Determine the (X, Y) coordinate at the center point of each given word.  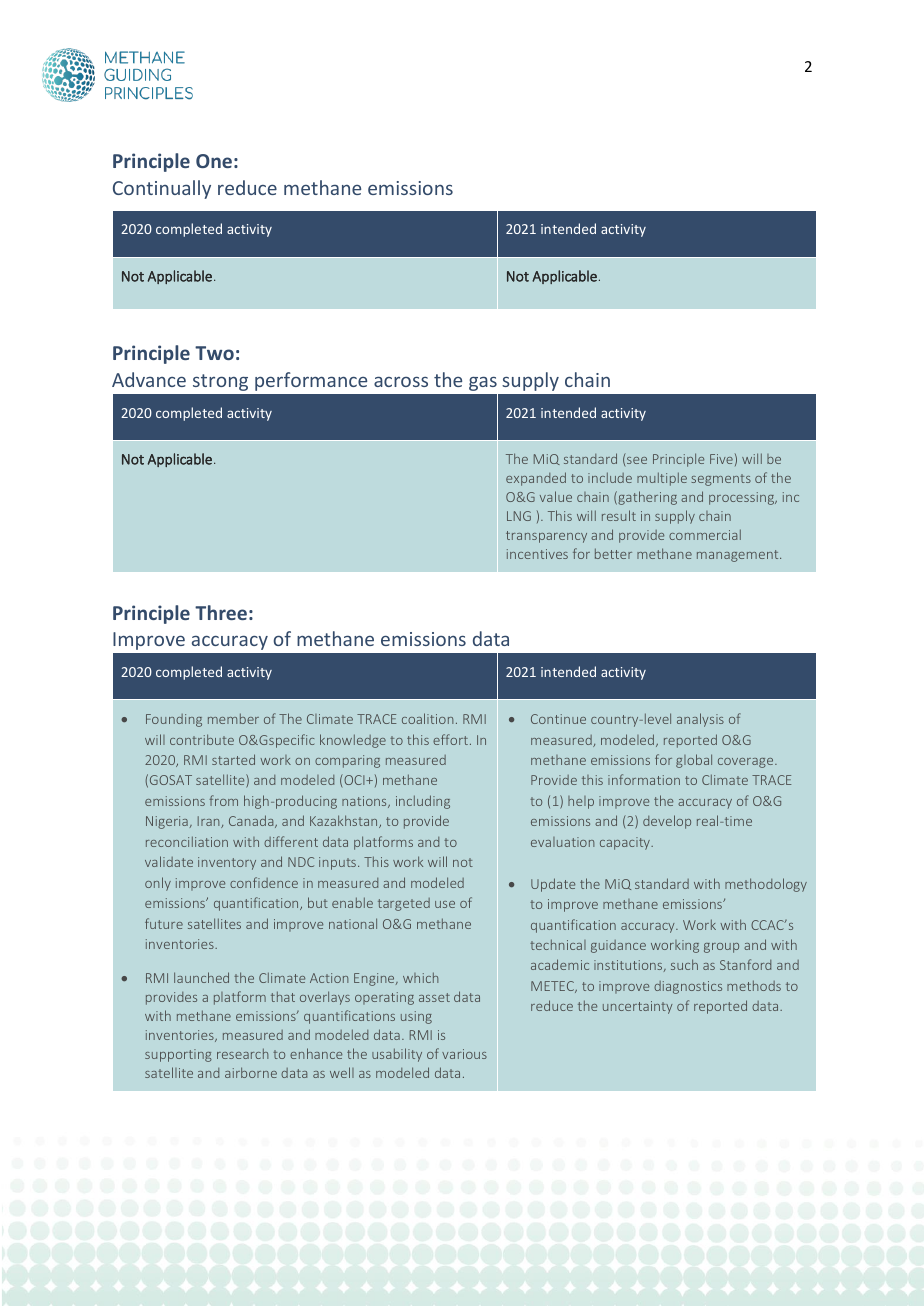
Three (221, 612)
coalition (427, 718)
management (739, 556)
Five (721, 459)
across (401, 381)
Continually (162, 189)
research (242, 1053)
